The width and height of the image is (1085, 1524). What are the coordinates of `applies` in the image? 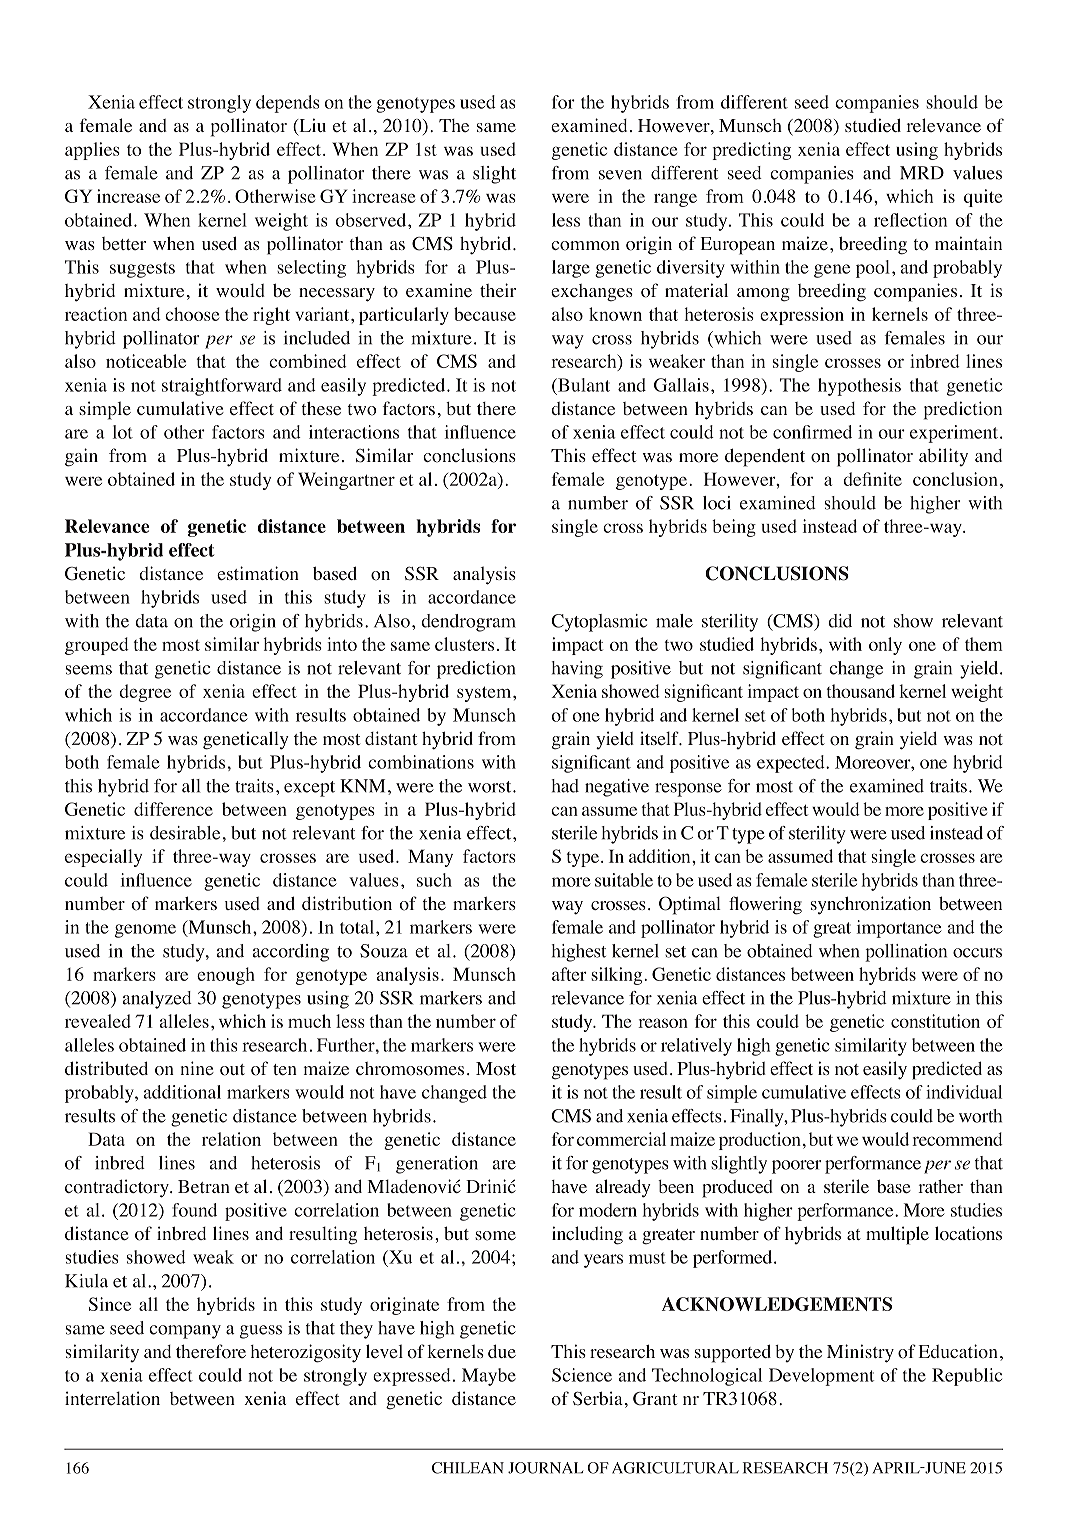 It's located at (92, 151).
